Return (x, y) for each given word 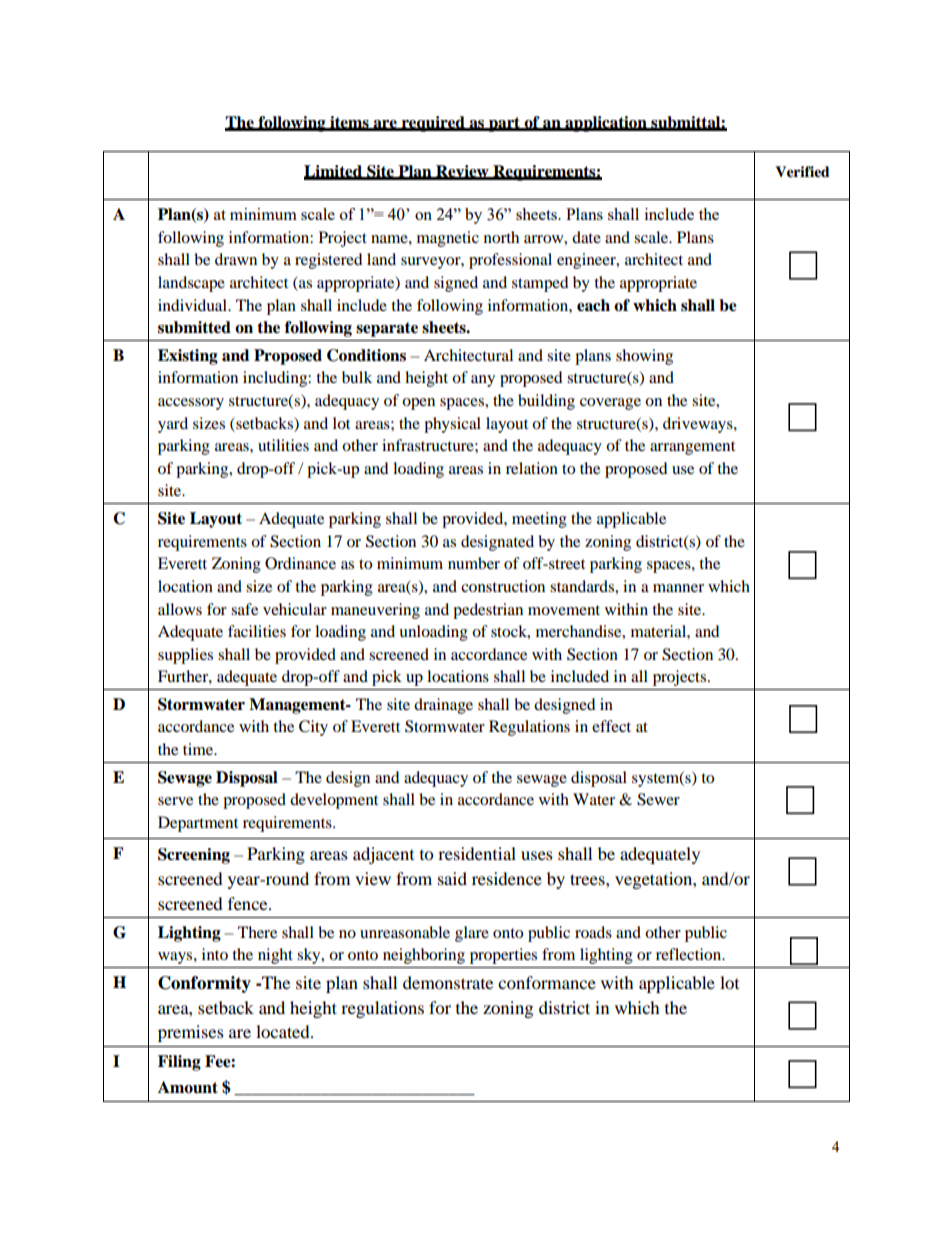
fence (249, 903)
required (433, 124)
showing (644, 357)
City (313, 728)
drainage (443, 706)
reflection (690, 954)
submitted (194, 327)
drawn (236, 259)
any (483, 381)
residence (507, 878)
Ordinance (300, 563)
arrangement (692, 448)
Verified (802, 172)
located (284, 1031)
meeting (539, 520)
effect (611, 726)
